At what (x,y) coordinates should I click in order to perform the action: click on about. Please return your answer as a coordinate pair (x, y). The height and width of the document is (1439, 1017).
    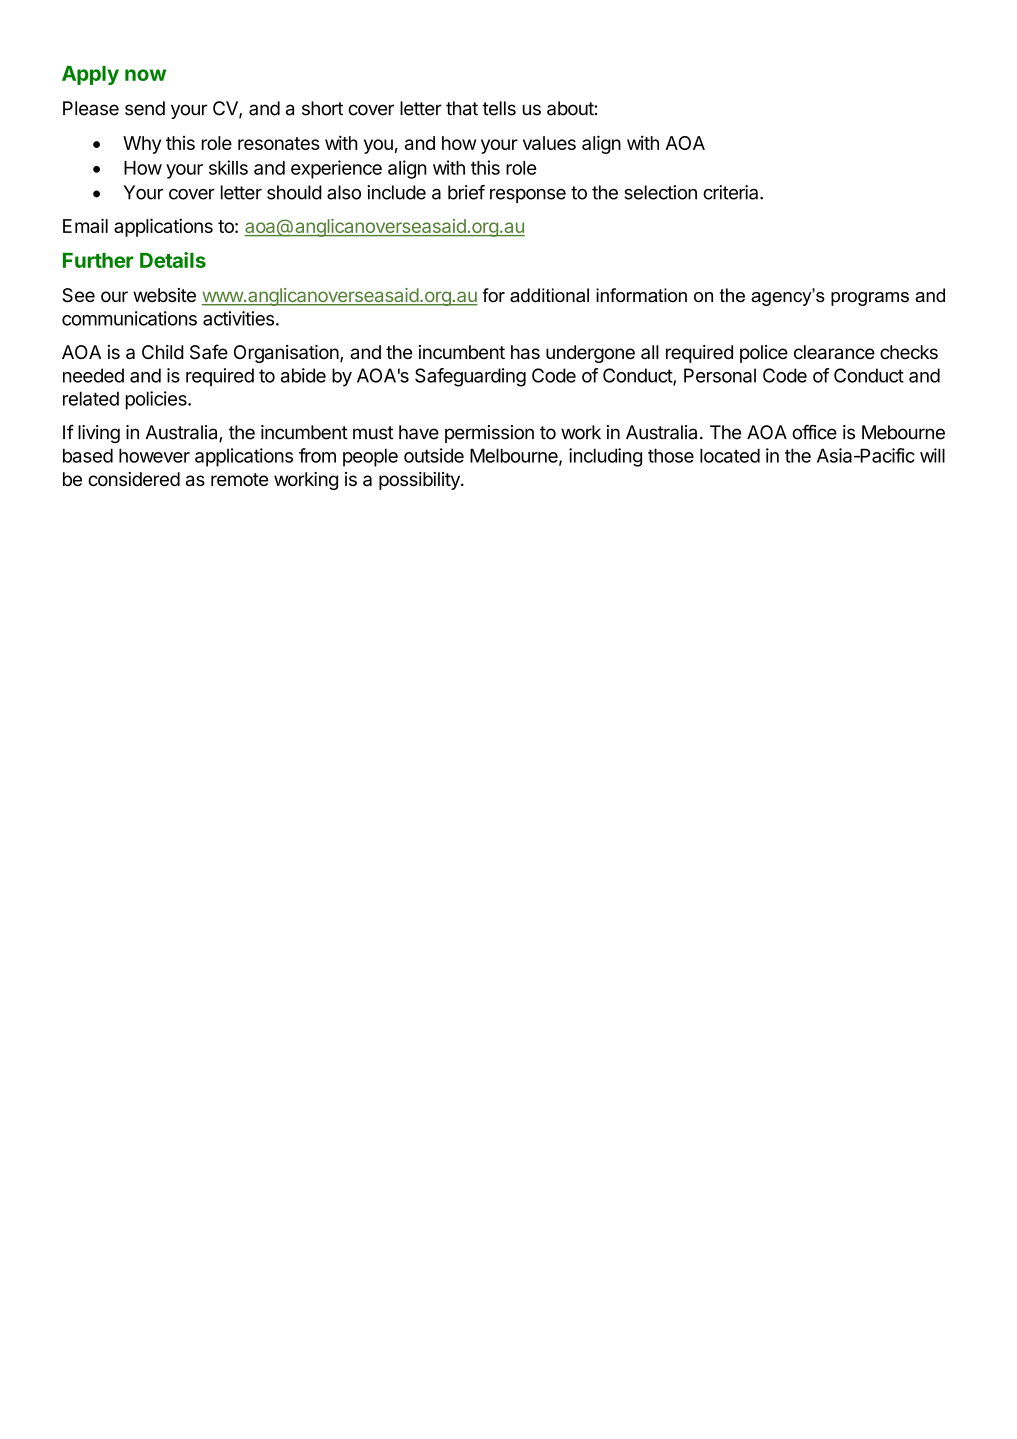
    Looking at the image, I should click on (571, 108).
